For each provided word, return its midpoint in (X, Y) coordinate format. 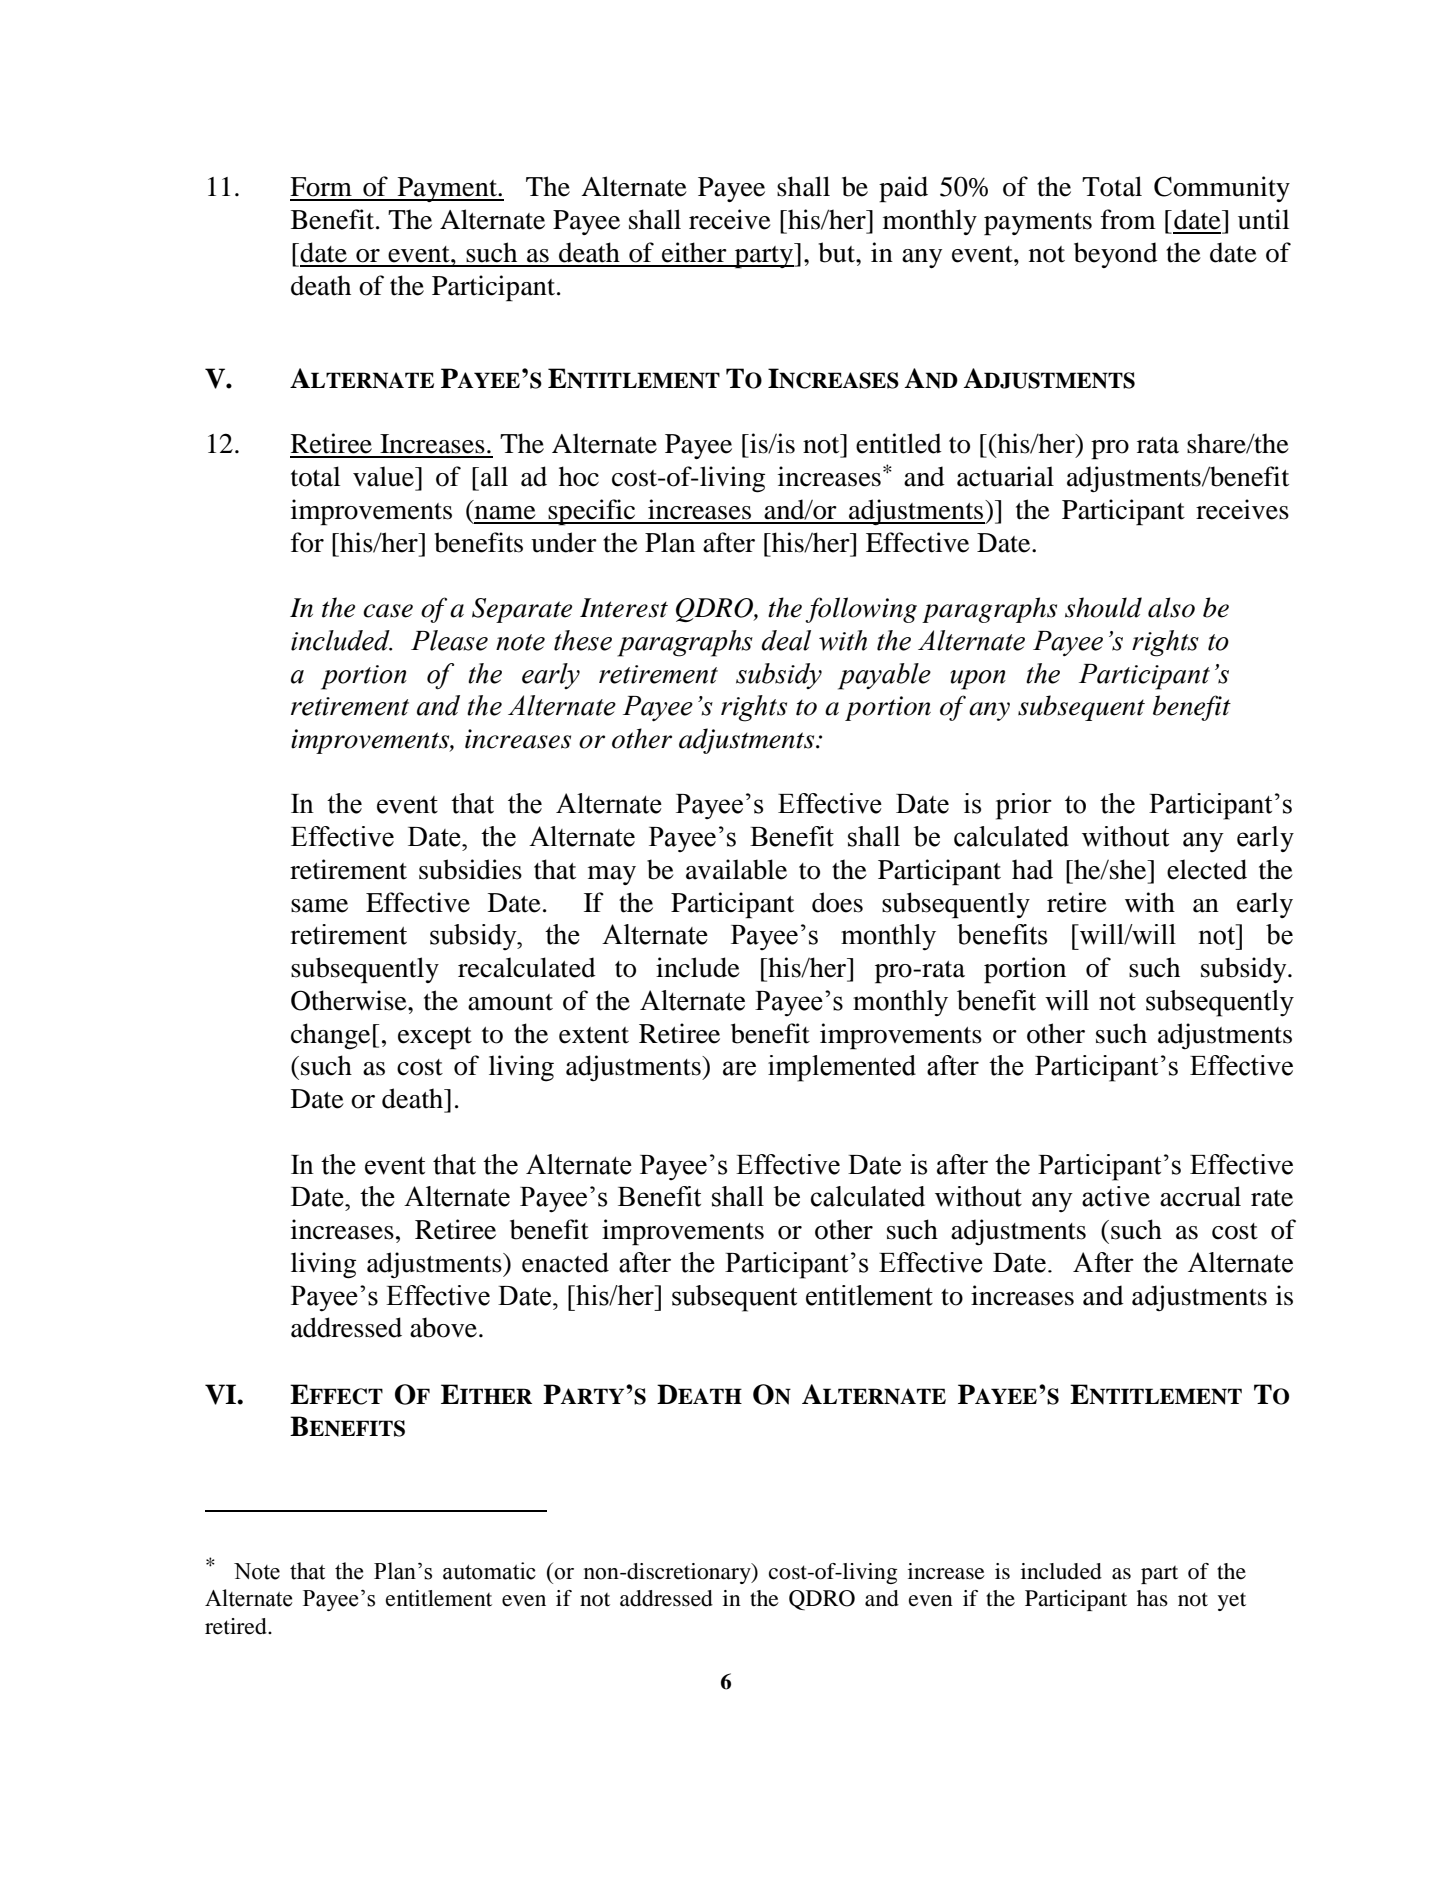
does (837, 902)
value (384, 476)
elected (1207, 869)
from (1128, 219)
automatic (489, 1571)
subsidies (470, 869)
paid (903, 189)
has (1152, 1598)
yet (1232, 1602)
